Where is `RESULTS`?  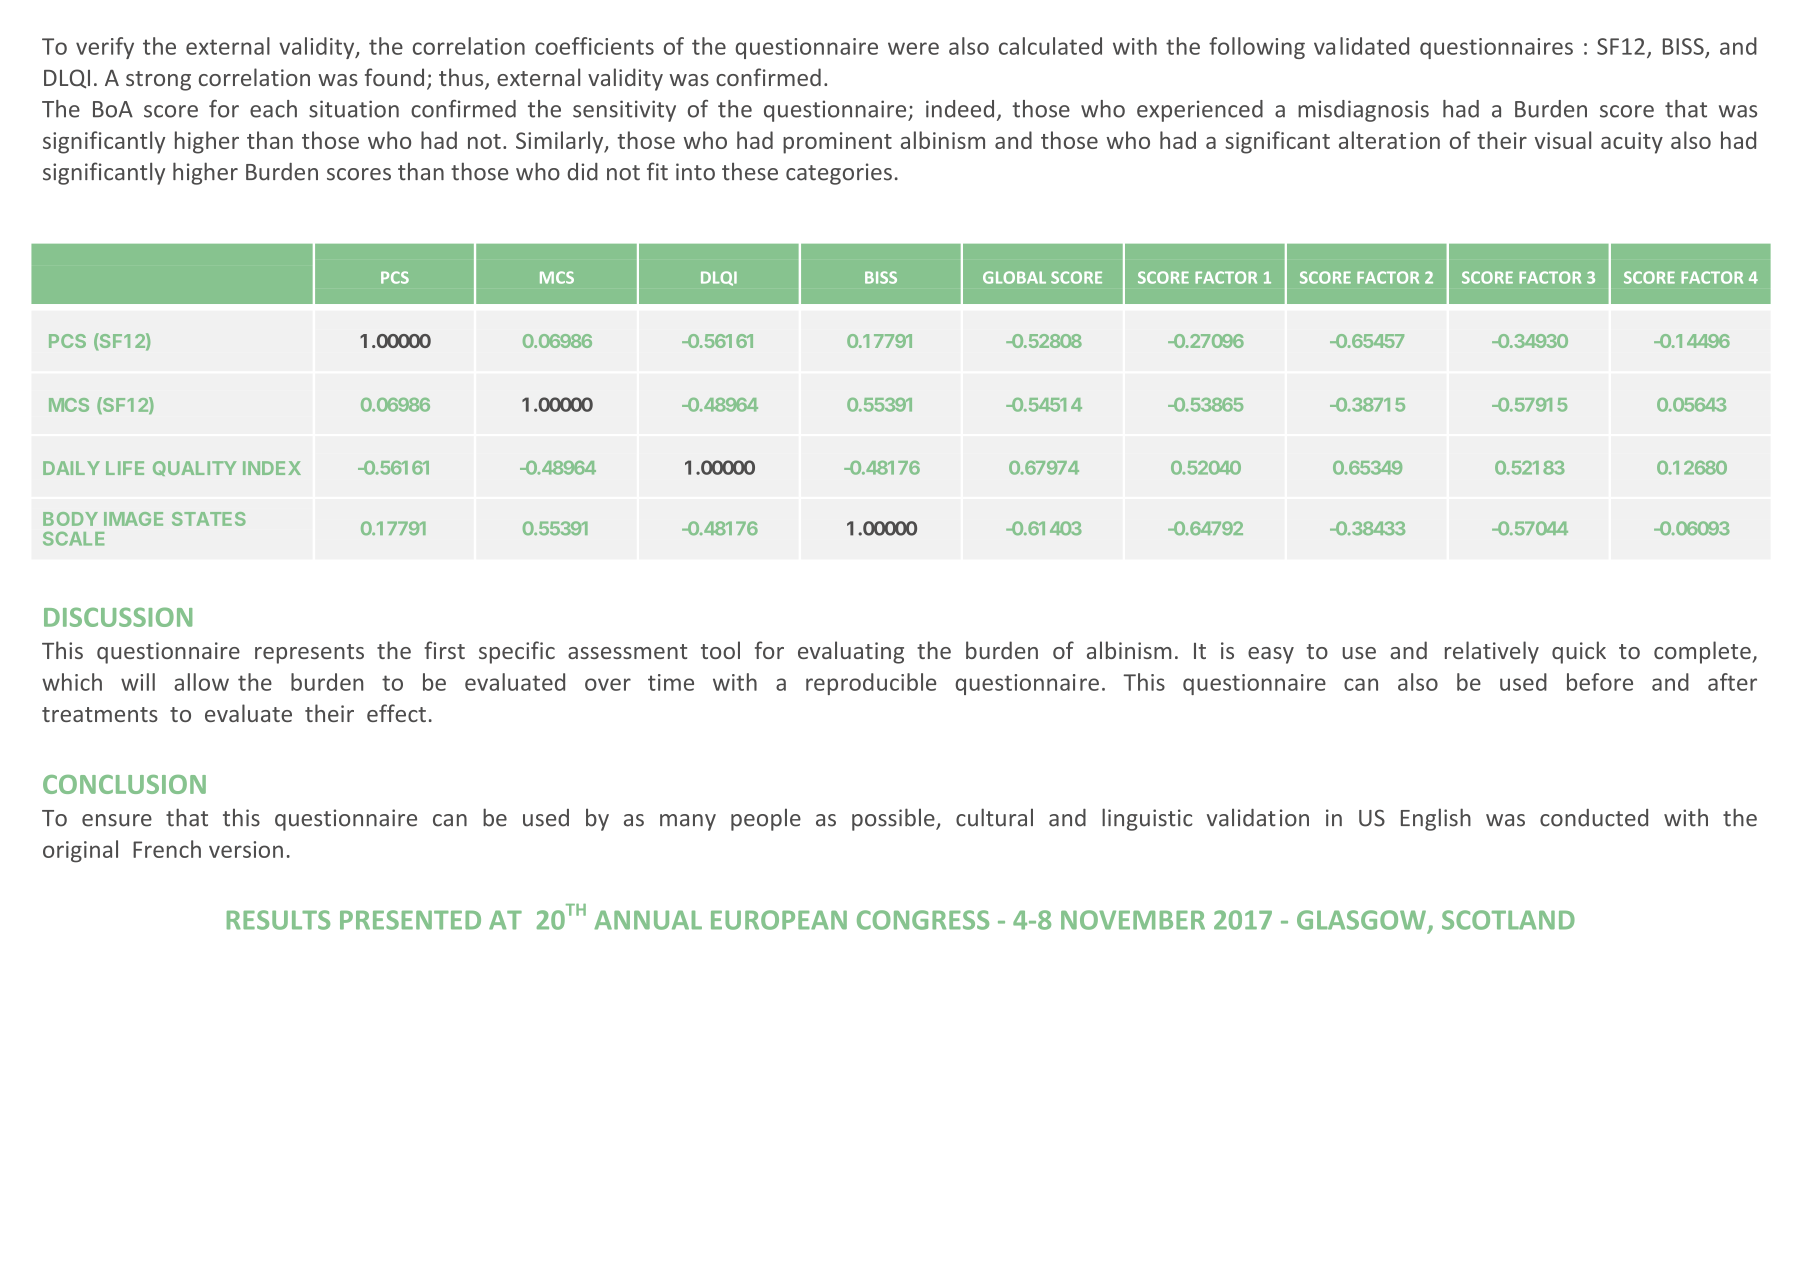 RESULTS is located at coordinates (278, 920).
